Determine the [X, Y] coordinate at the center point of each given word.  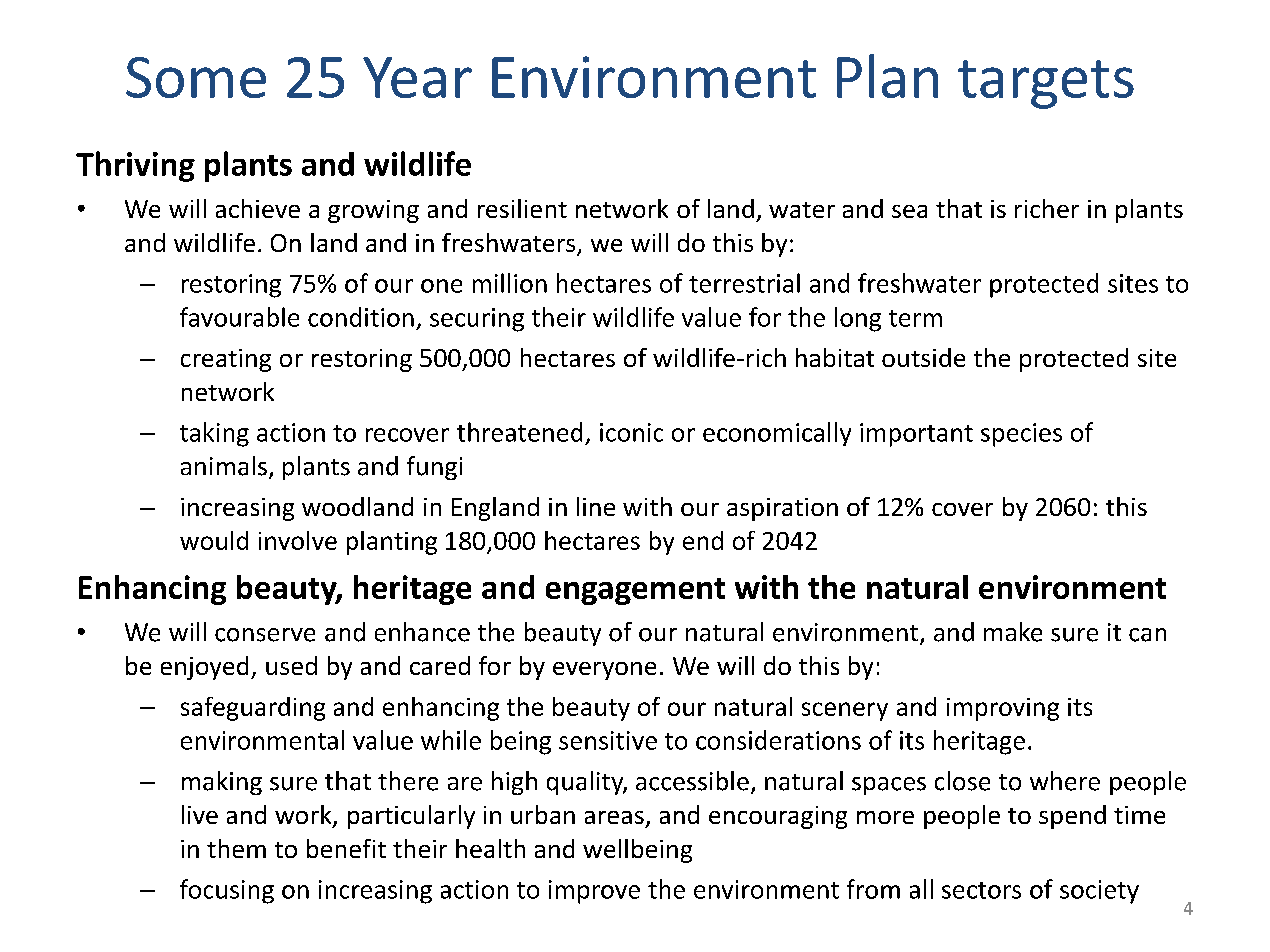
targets [1046, 84]
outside [923, 357]
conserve [265, 635]
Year [417, 77]
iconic [631, 432]
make [1013, 632]
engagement [635, 591]
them [236, 848]
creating [226, 360]
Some [196, 77]
